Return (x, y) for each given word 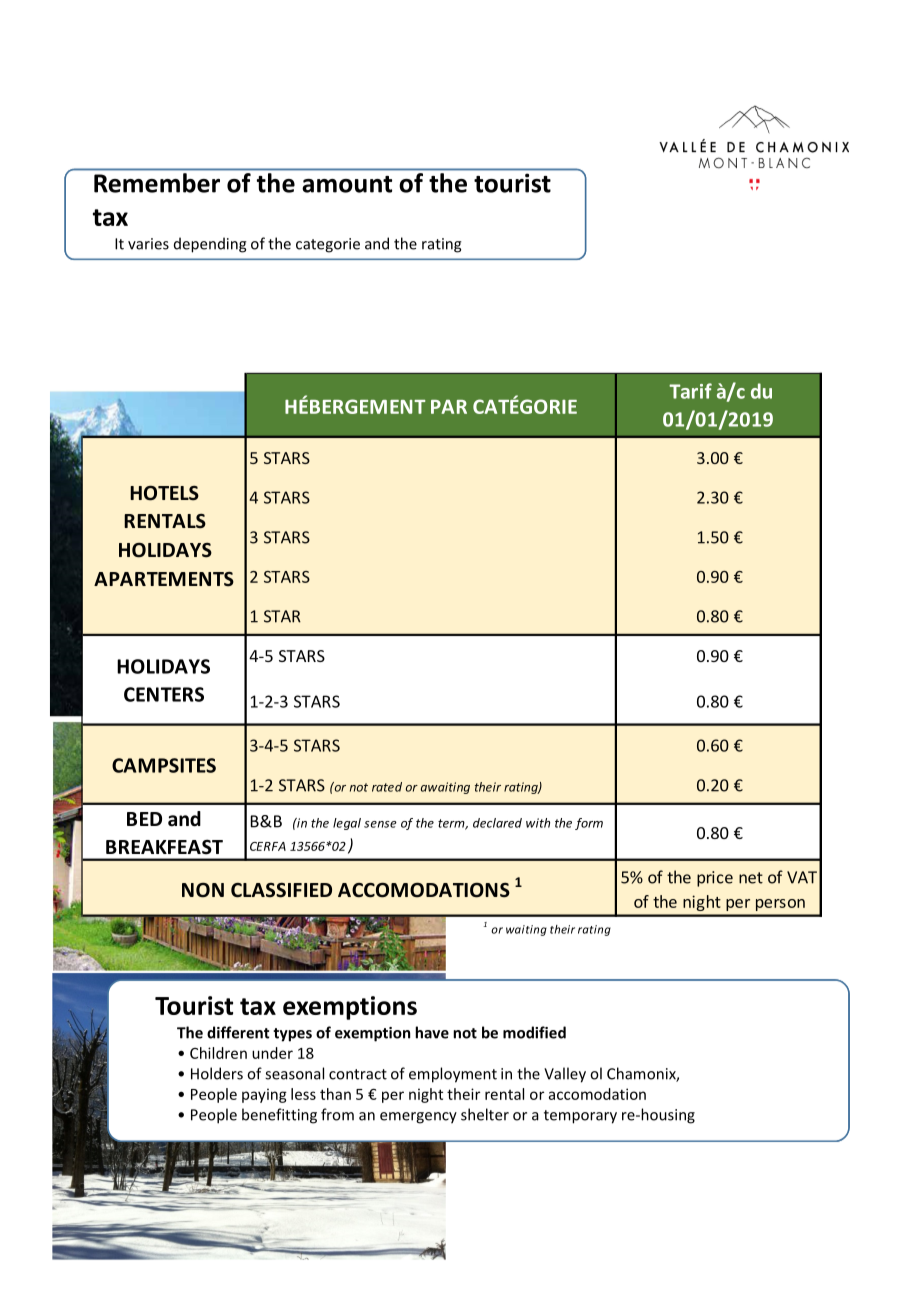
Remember (157, 183)
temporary (580, 1117)
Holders (217, 1073)
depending (210, 245)
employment (453, 1075)
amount (347, 184)
